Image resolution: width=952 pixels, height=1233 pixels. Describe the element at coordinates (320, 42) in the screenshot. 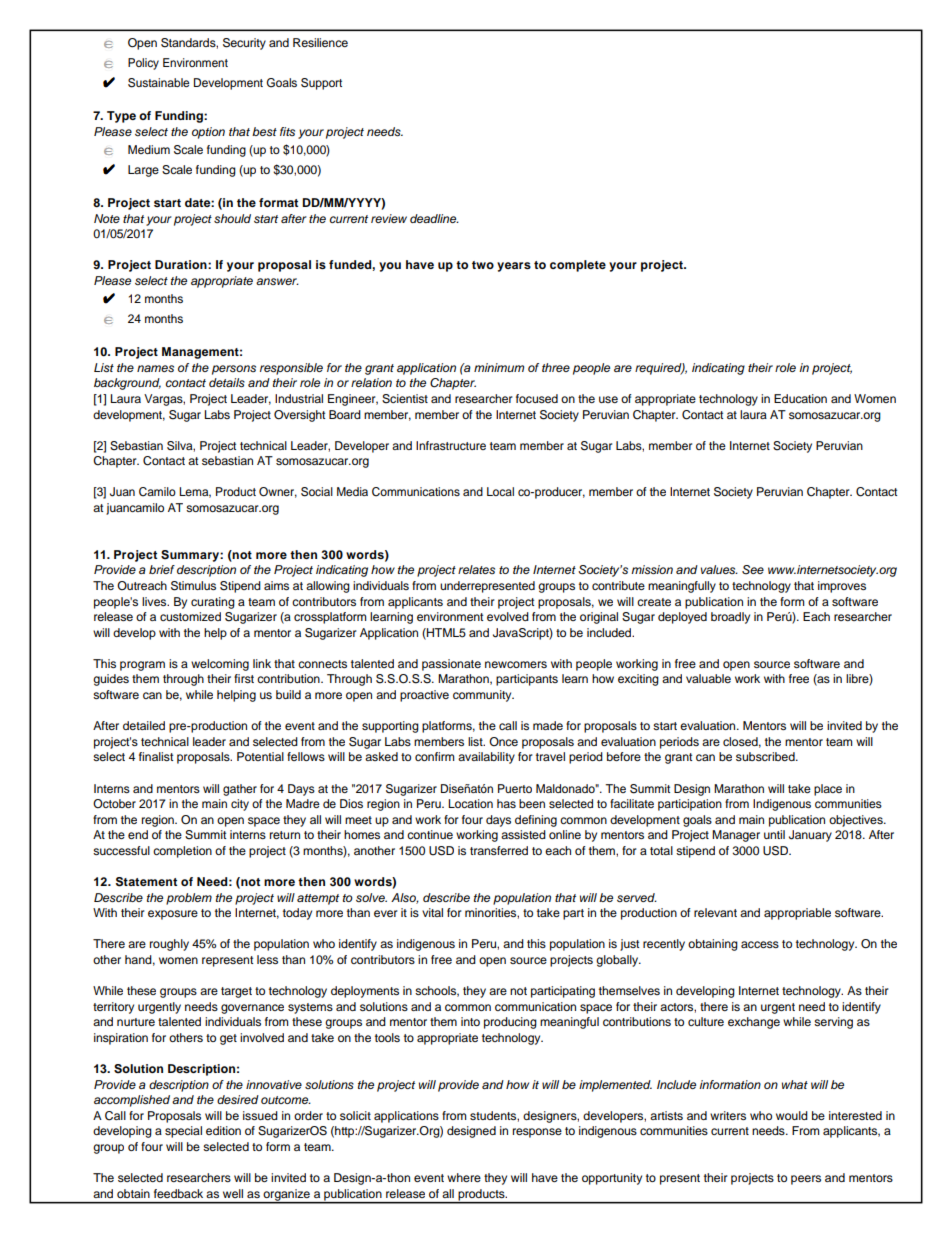

I see `Resilience` at that location.
